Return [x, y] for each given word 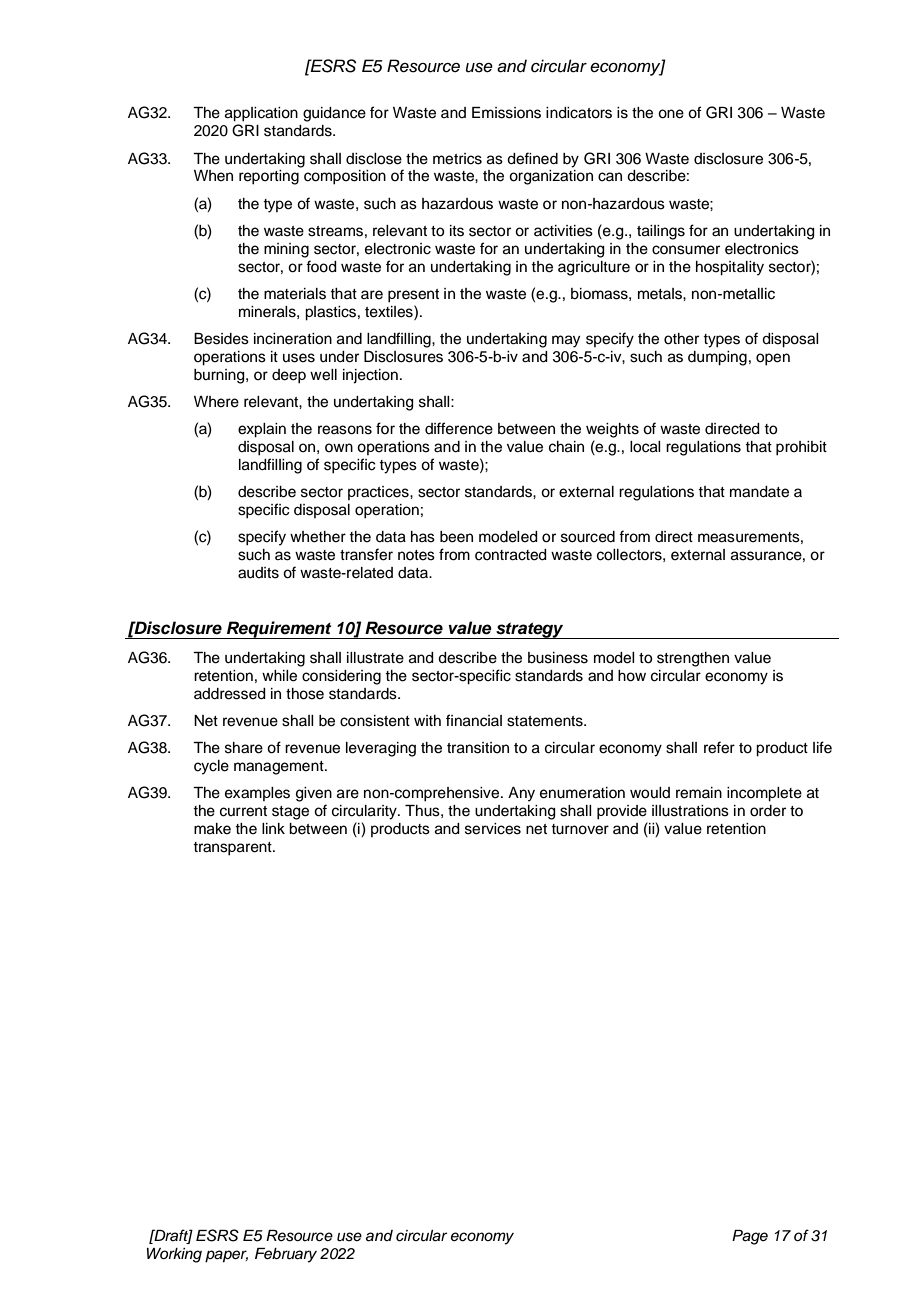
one [671, 114]
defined [532, 158]
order [768, 811]
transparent [233, 849]
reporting [269, 177]
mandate [759, 492]
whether [318, 537]
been [456, 537]
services [493, 829]
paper [226, 1256]
